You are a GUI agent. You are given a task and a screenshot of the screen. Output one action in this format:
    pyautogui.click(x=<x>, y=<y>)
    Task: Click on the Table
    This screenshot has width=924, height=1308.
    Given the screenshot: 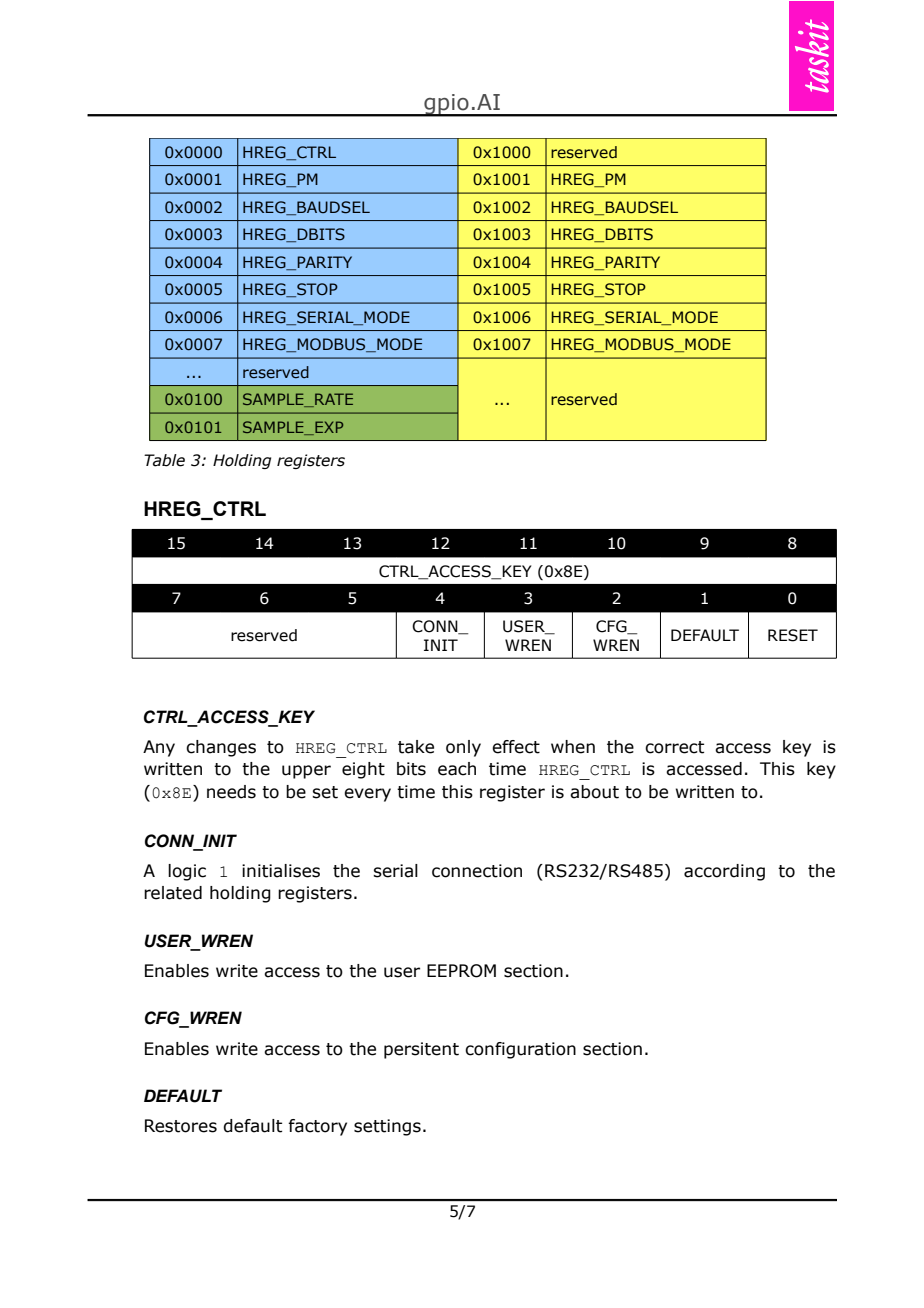 What is the action you would take?
    pyautogui.click(x=164, y=460)
